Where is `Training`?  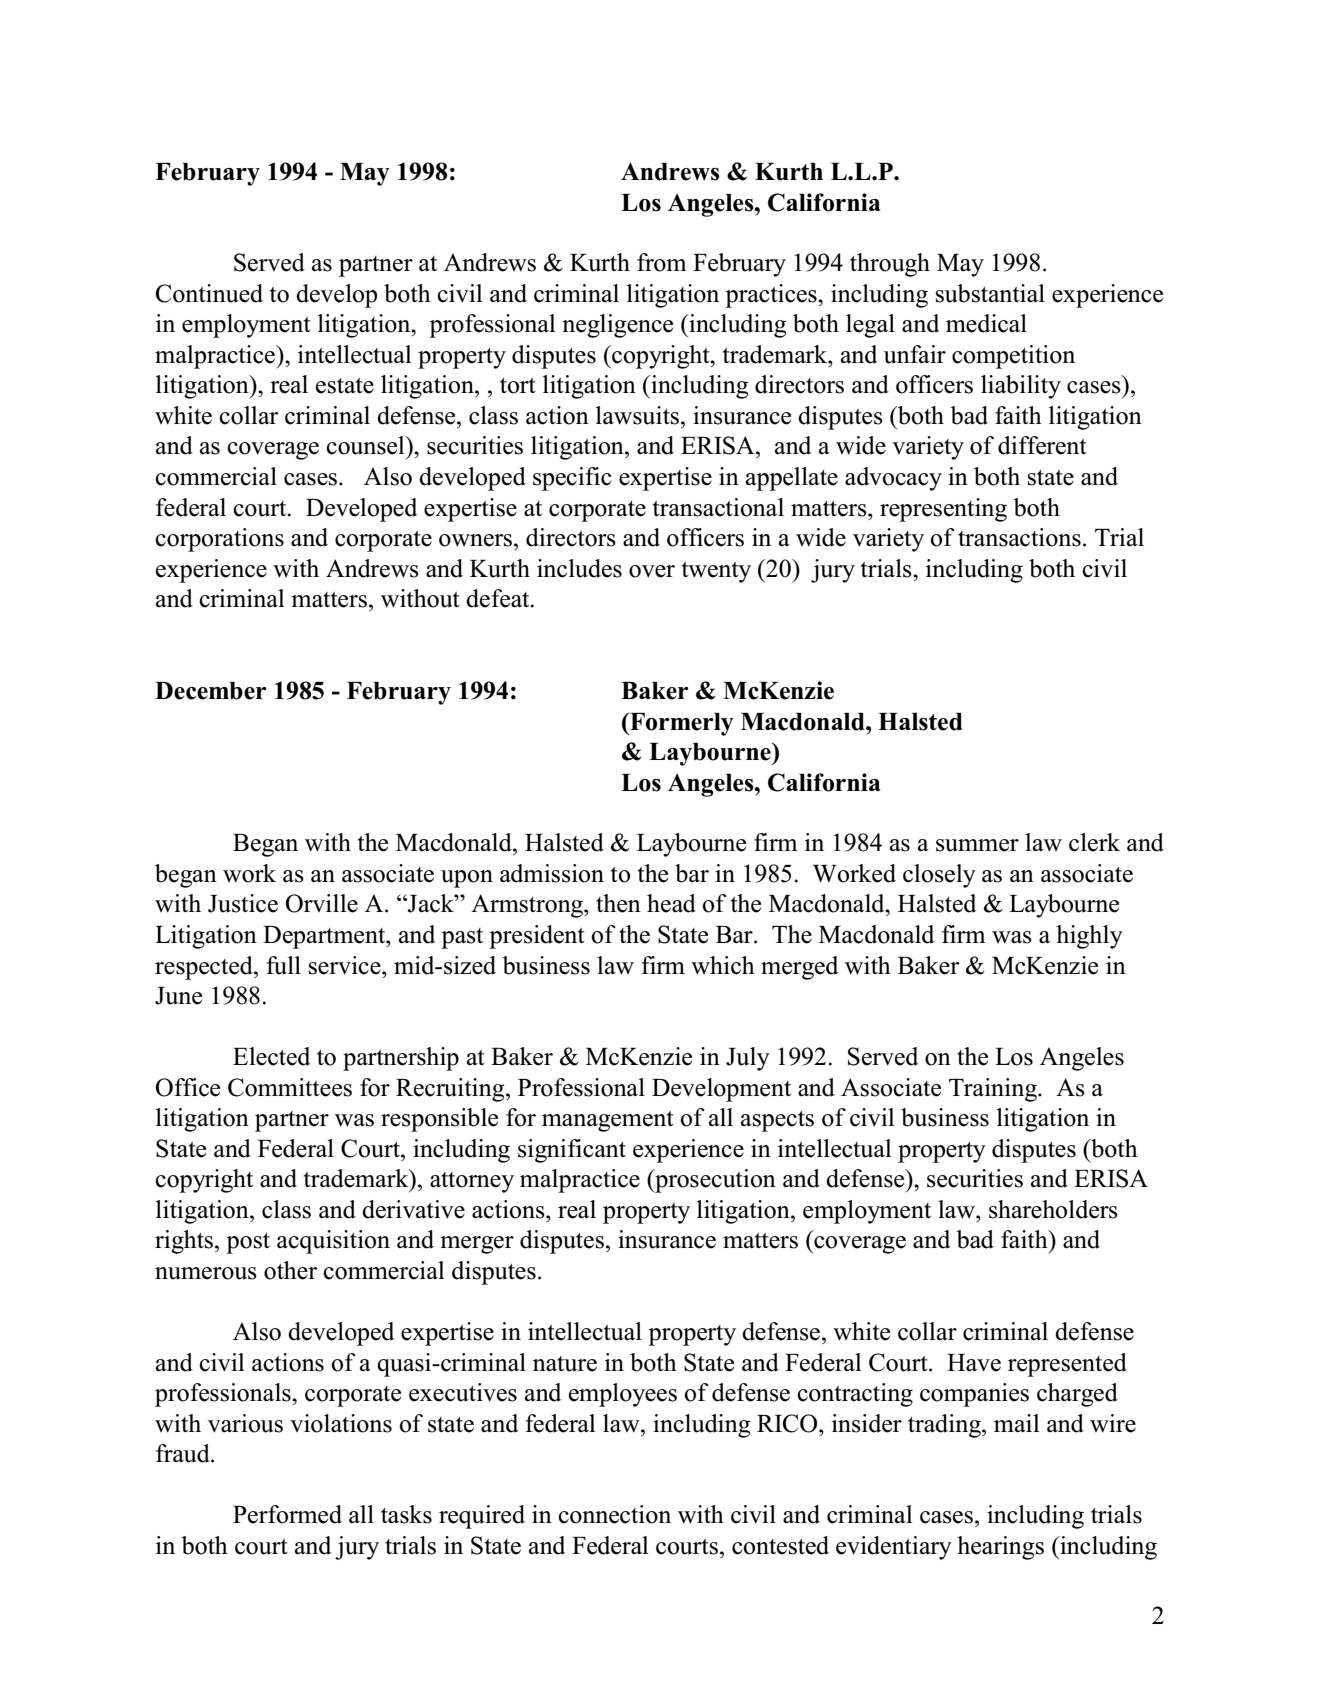
Training is located at coordinates (994, 1090).
